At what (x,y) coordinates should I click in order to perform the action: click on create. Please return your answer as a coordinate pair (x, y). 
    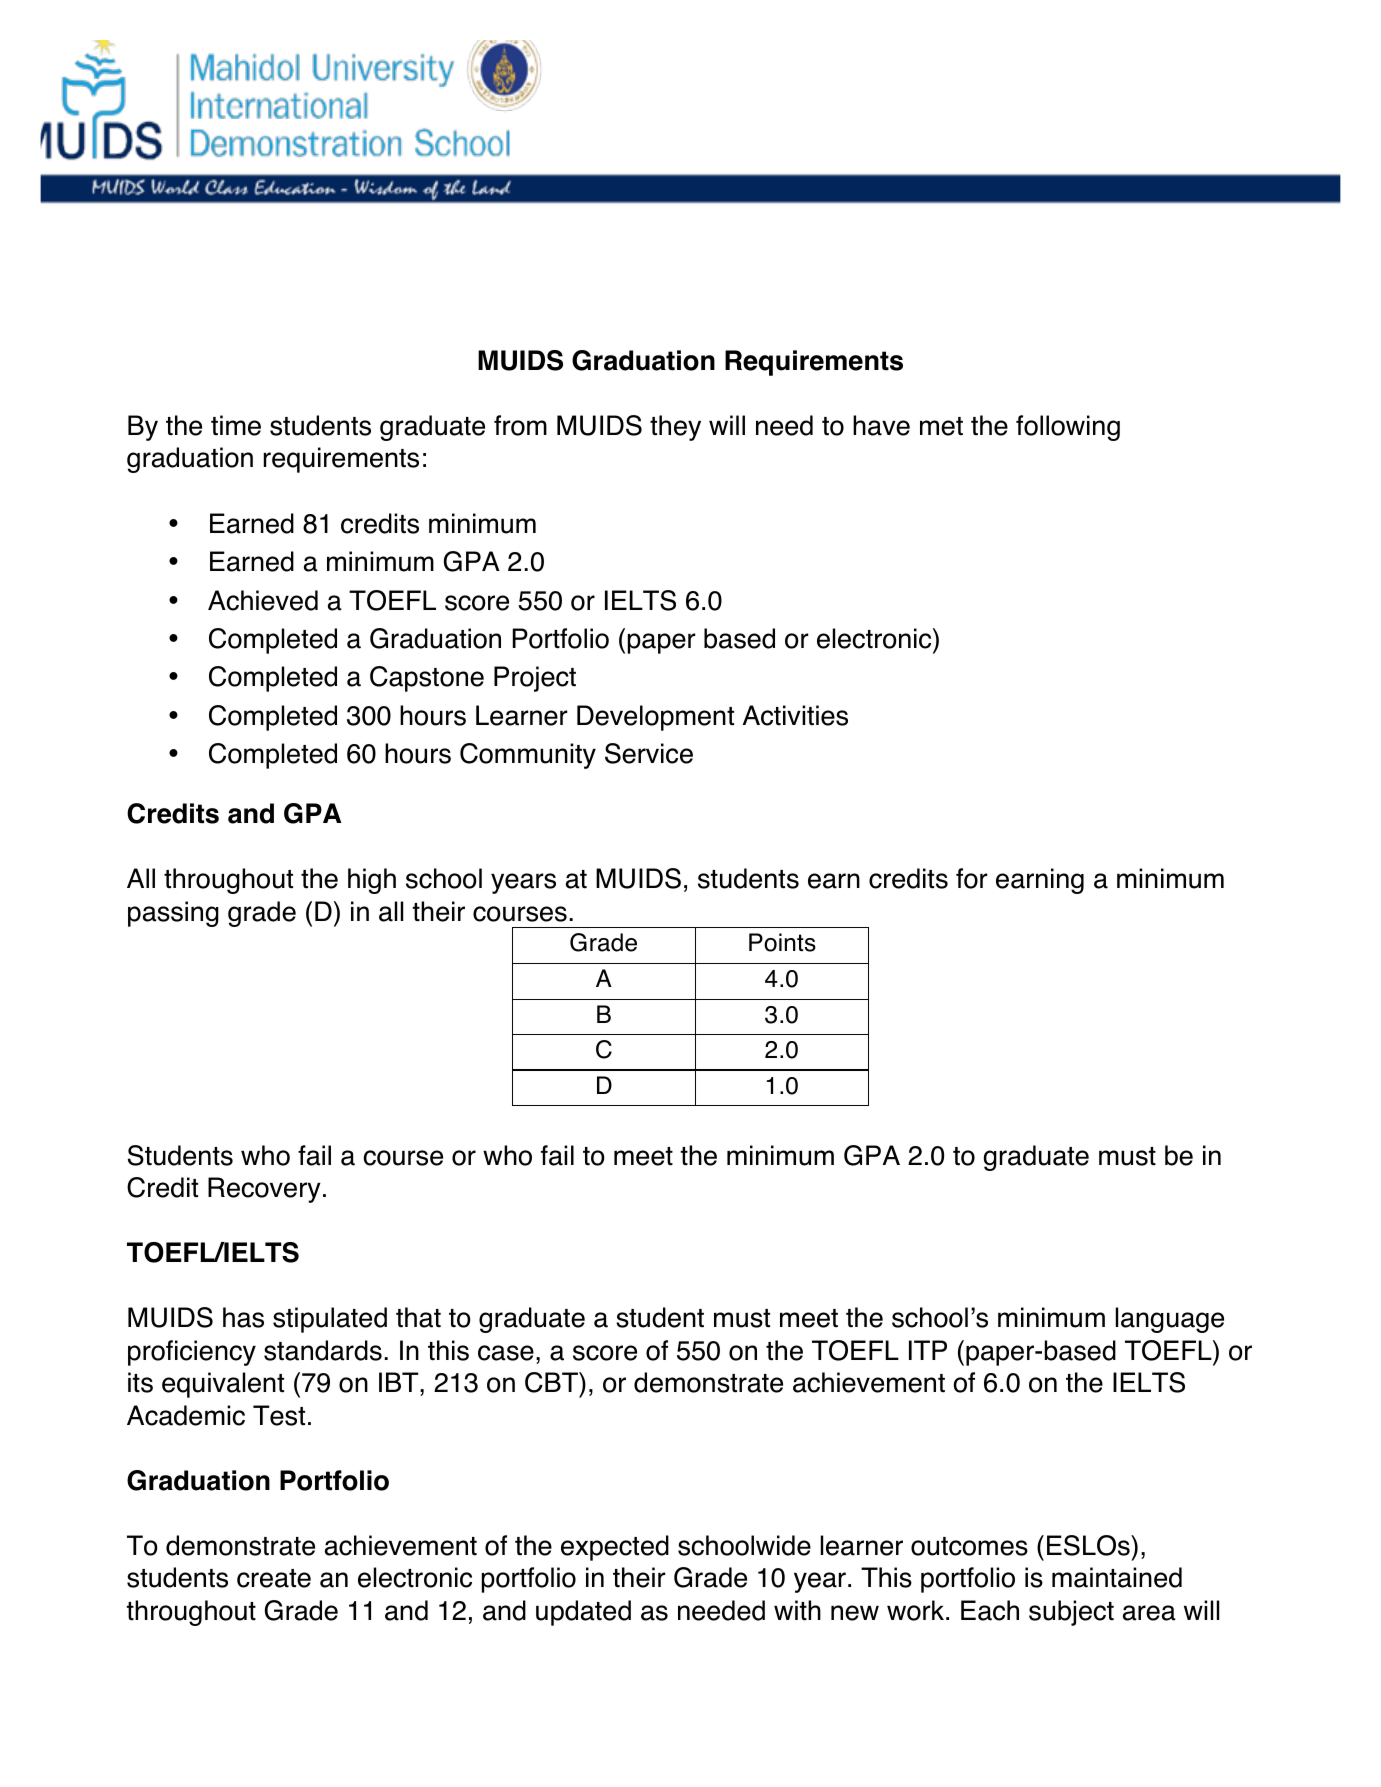
    Looking at the image, I should click on (274, 1578).
